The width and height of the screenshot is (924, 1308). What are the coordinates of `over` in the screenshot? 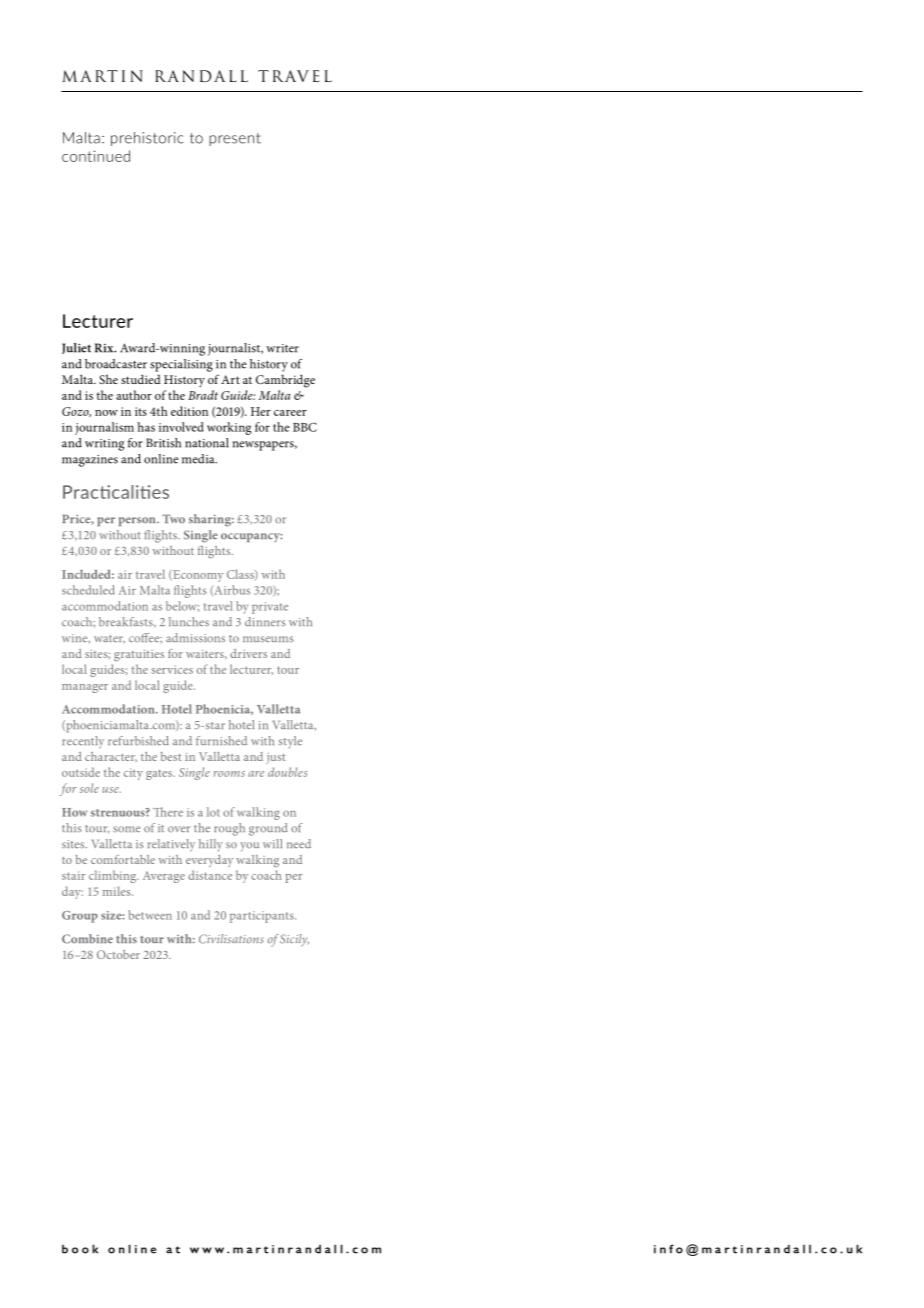 It's located at (179, 829).
